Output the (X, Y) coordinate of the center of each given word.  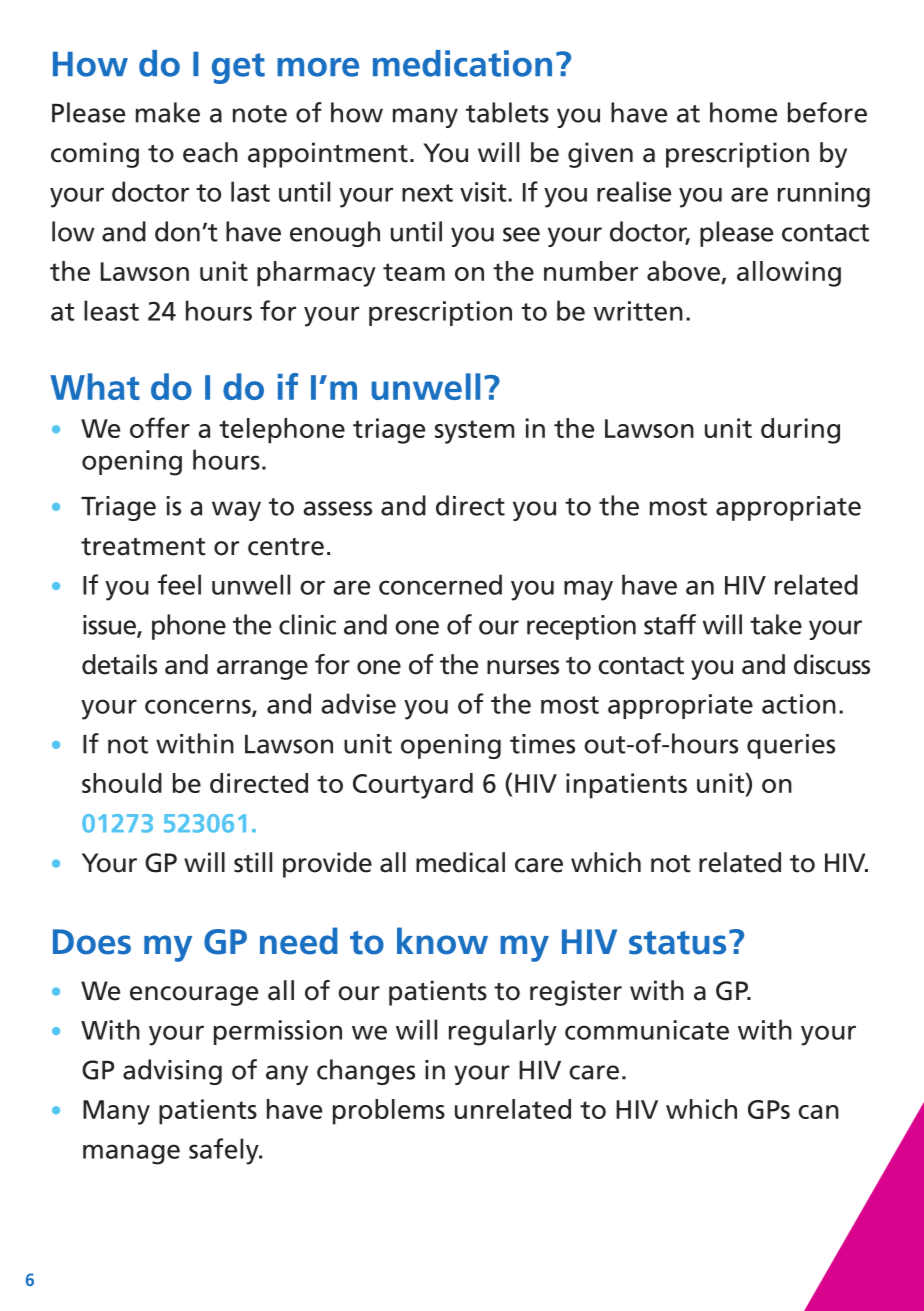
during (800, 431)
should (122, 783)
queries (791, 746)
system (474, 432)
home (743, 112)
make (168, 112)
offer (160, 427)
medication (462, 63)
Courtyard (413, 786)
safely (225, 1151)
